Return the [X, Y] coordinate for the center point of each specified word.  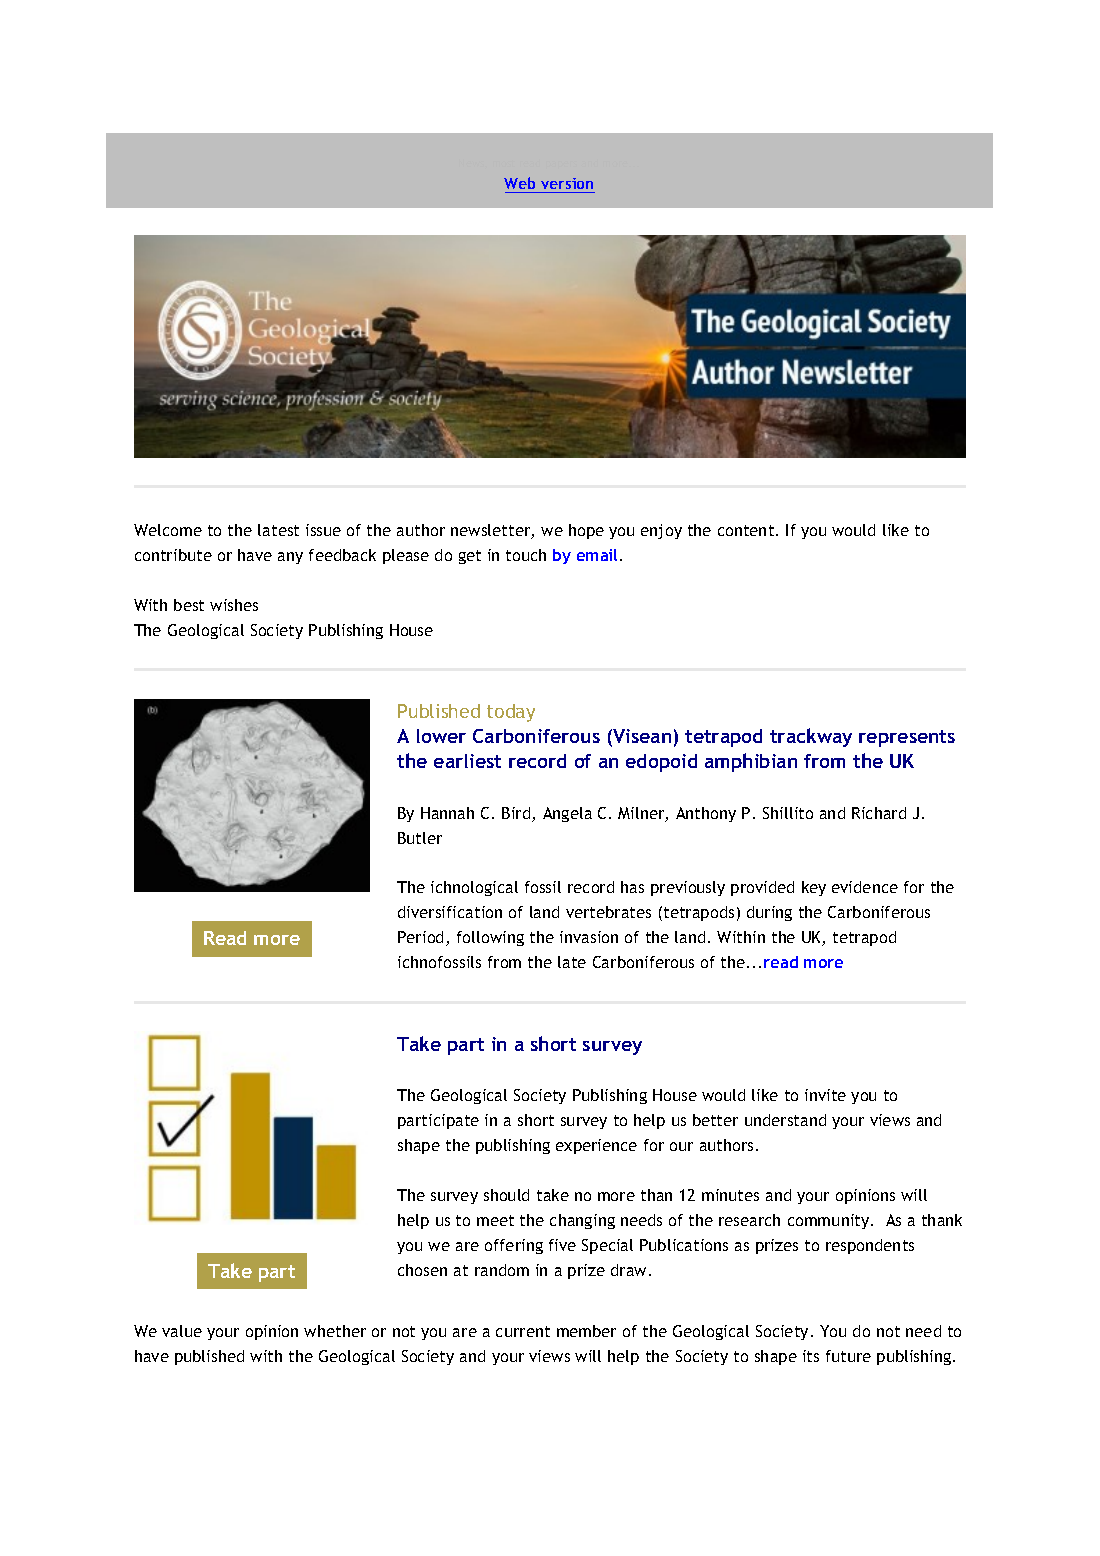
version [567, 183]
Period [422, 938]
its [811, 1356]
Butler [420, 838]
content [747, 530]
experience [596, 1146]
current [523, 1331]
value [182, 1331]
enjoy [661, 531]
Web [519, 183]
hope [586, 531]
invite [825, 1095]
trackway [811, 737]
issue [323, 530]
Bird [517, 814]
